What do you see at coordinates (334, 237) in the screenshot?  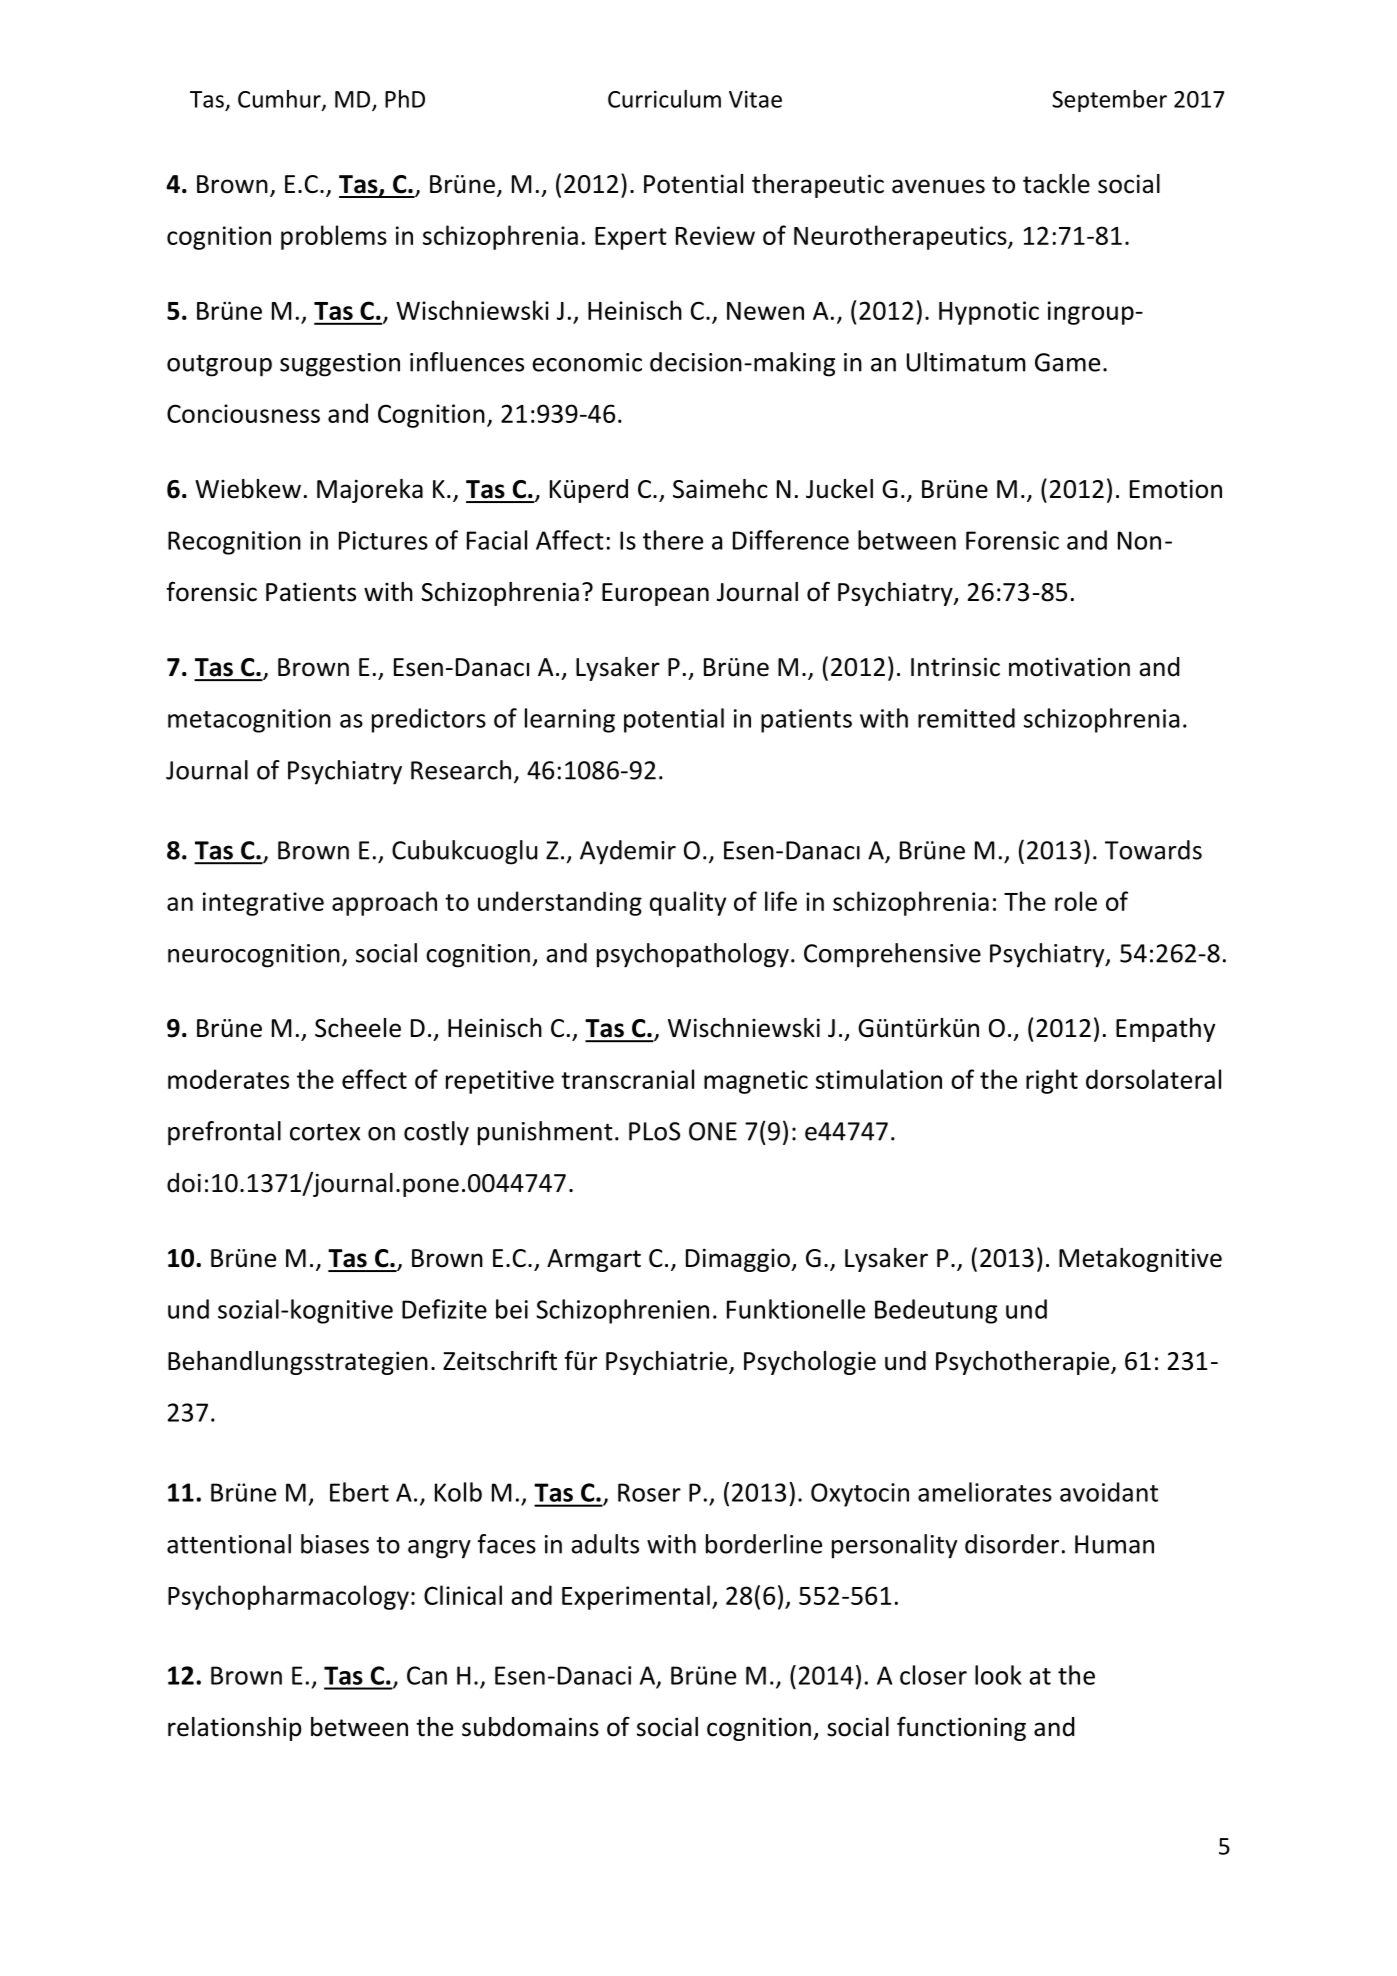 I see `problems` at bounding box center [334, 237].
